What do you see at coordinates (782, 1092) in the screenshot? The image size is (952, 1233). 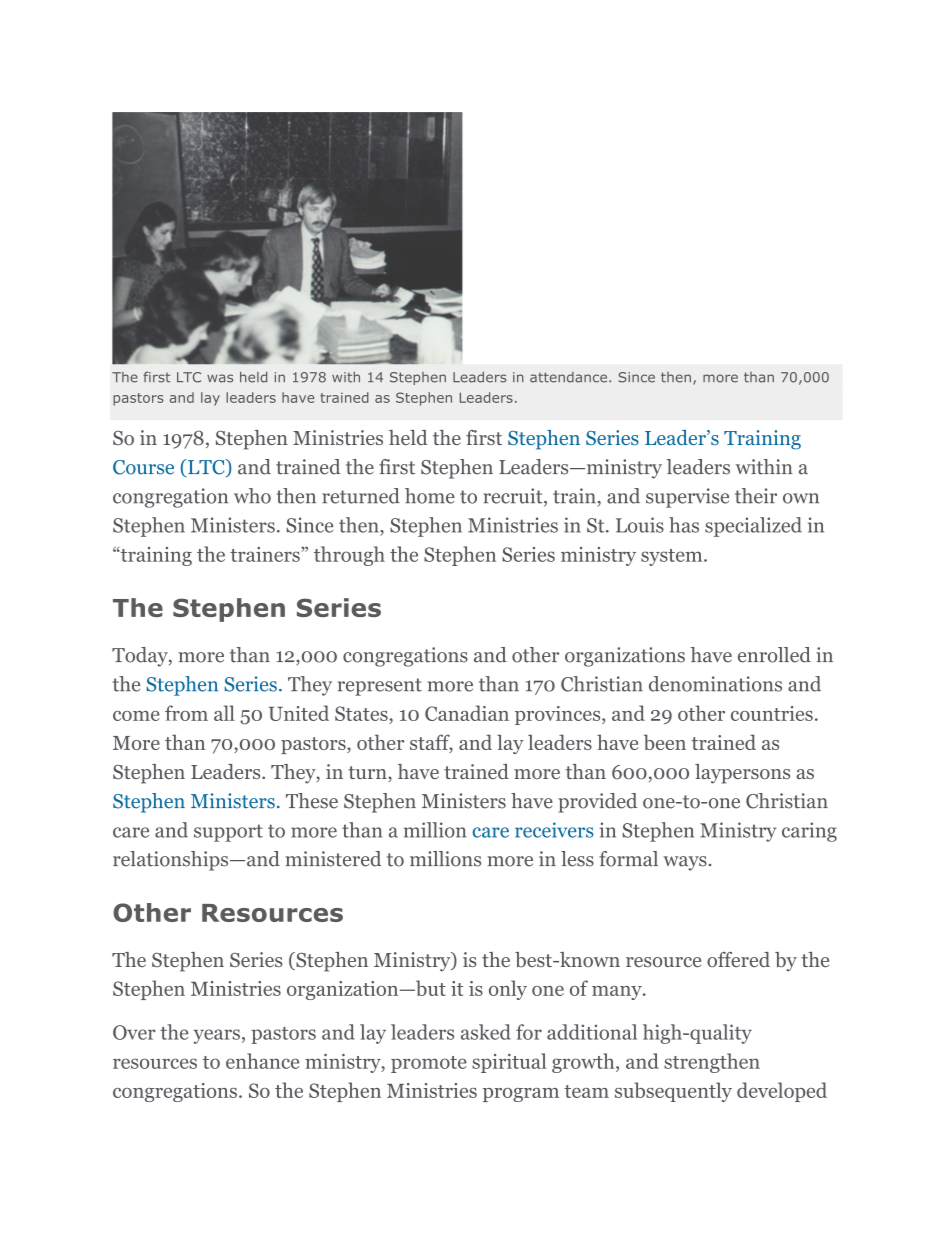 I see `developed` at bounding box center [782, 1092].
